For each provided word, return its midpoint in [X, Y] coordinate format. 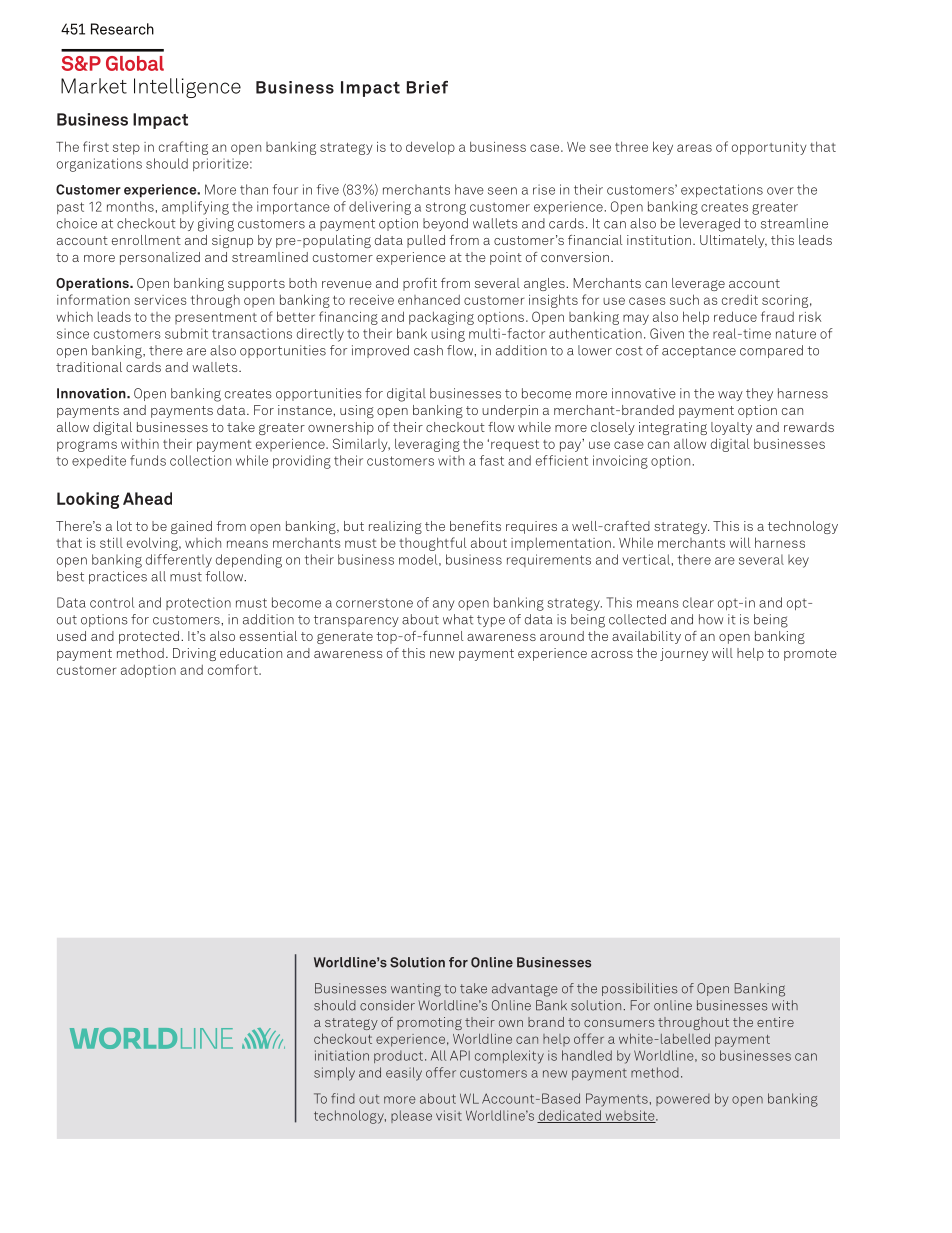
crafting [183, 148]
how [711, 619]
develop [430, 148]
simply [334, 1074]
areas [694, 148]
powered [683, 1099]
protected [149, 637]
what [458, 619]
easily [404, 1074]
